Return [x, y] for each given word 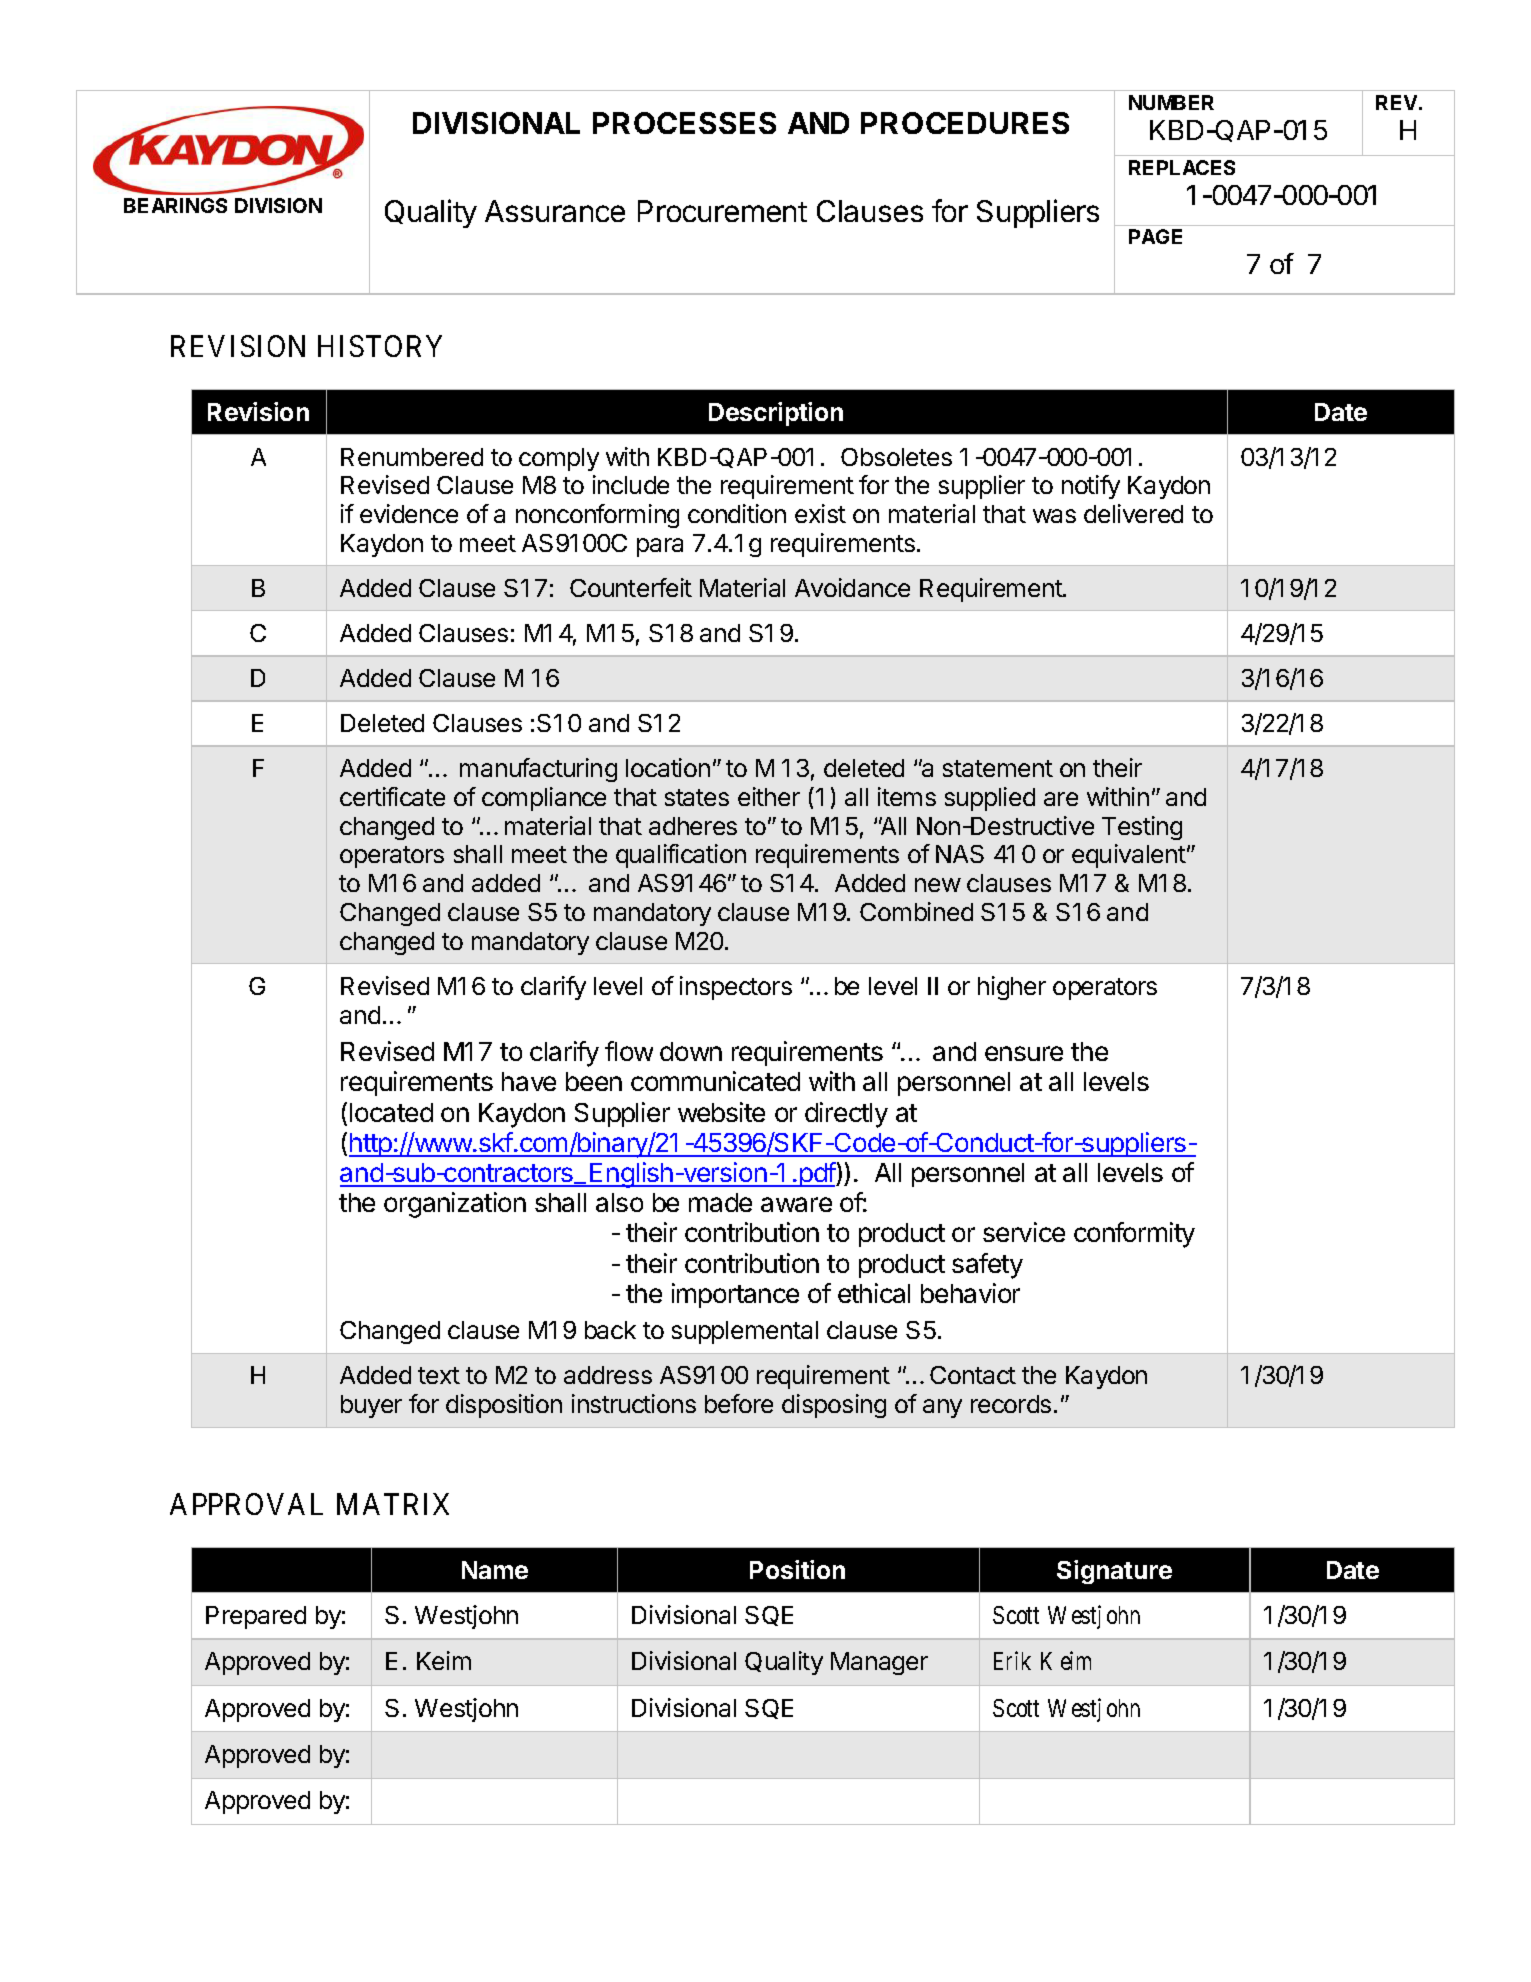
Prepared [256, 1617]
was [1054, 516]
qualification [681, 856]
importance [735, 1295]
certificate [392, 796]
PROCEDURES [965, 123]
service [1024, 1232]
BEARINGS [175, 205]
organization [455, 1205]
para [660, 547]
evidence [409, 513]
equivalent [1129, 856]
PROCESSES [684, 123]
